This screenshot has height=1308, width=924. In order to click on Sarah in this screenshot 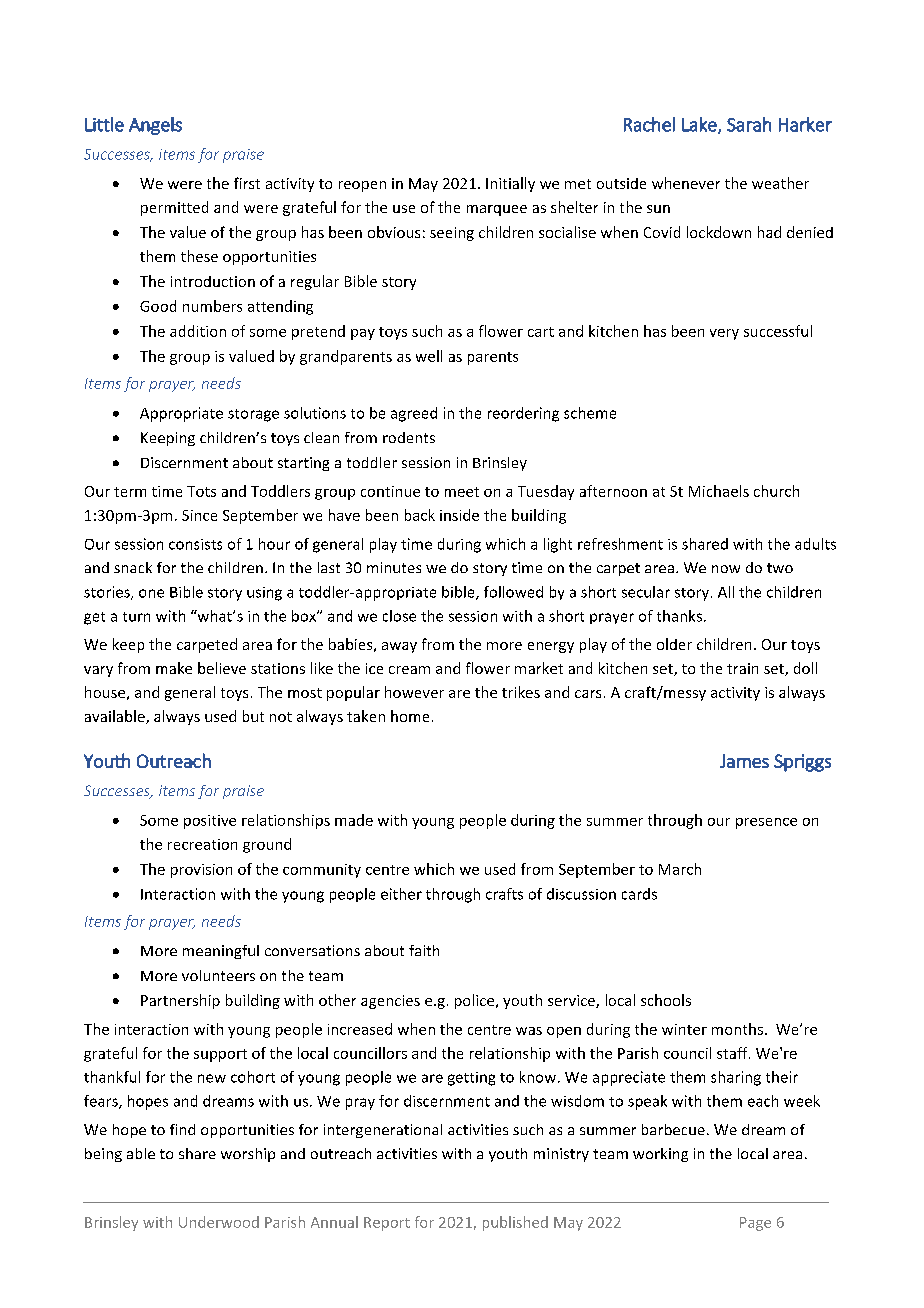, I will do `click(749, 124)`.
